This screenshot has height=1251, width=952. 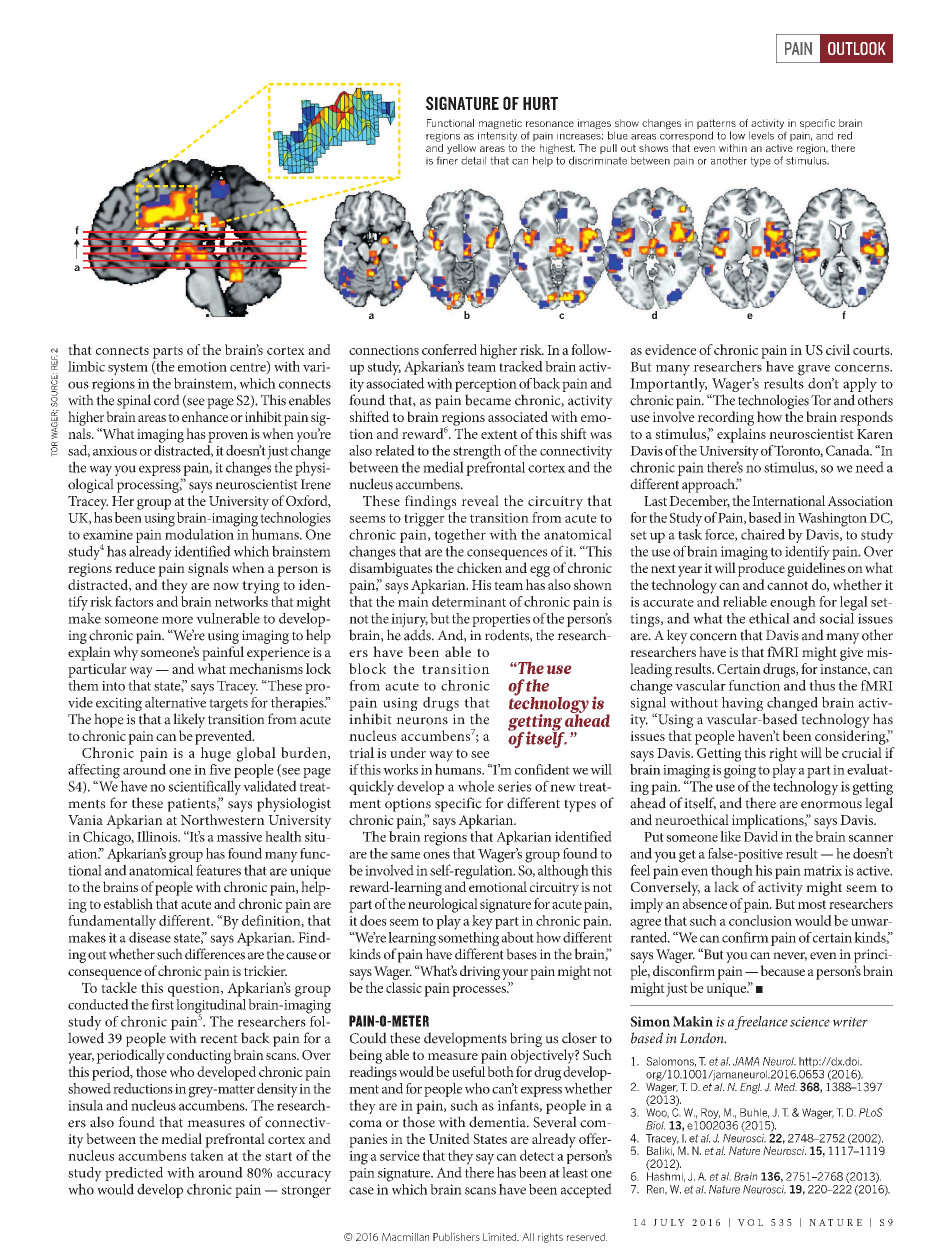 What do you see at coordinates (476, 786) in the screenshot?
I see `whole` at bounding box center [476, 786].
